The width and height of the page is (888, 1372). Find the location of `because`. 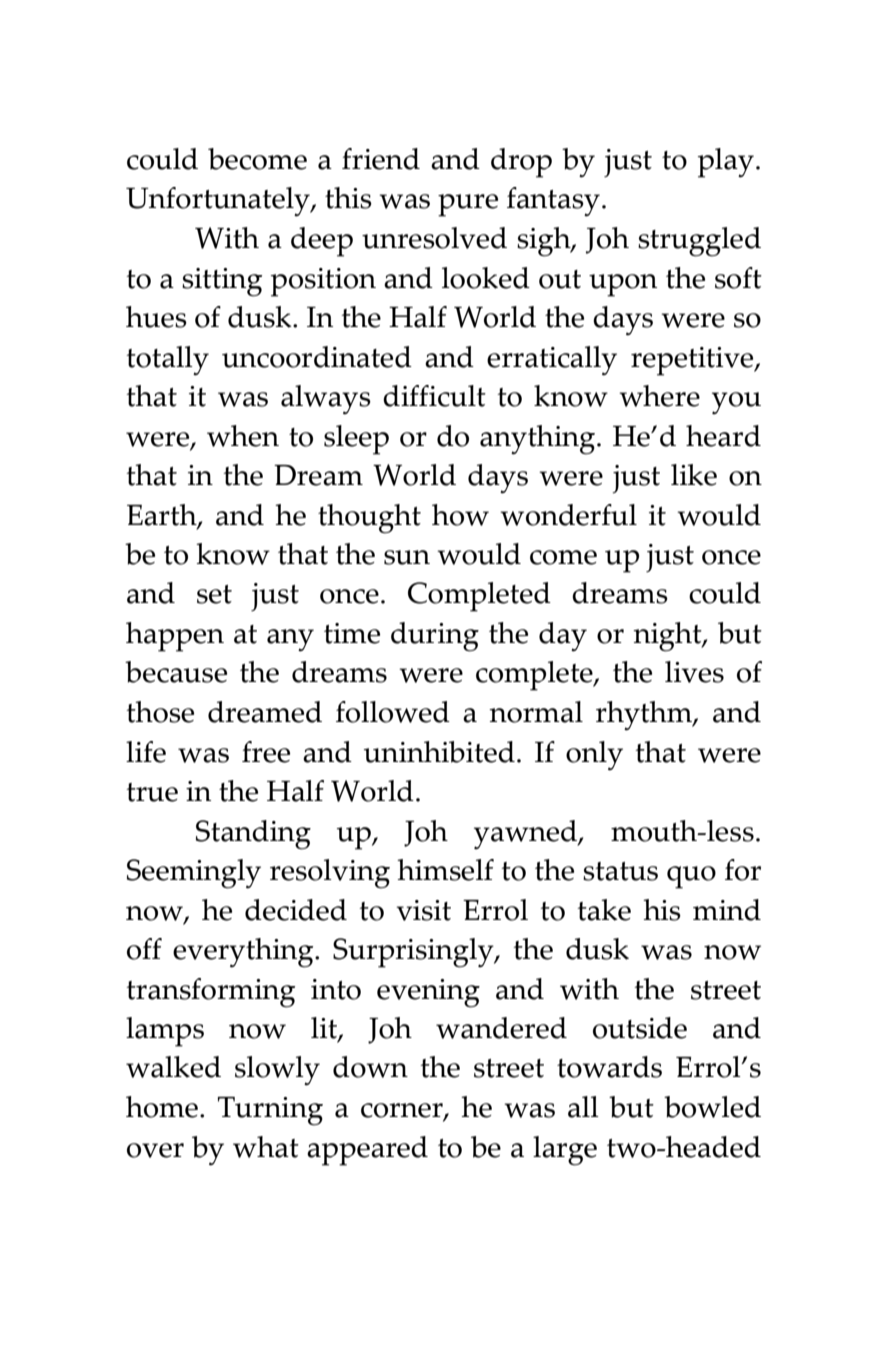

because is located at coordinates (176, 672).
